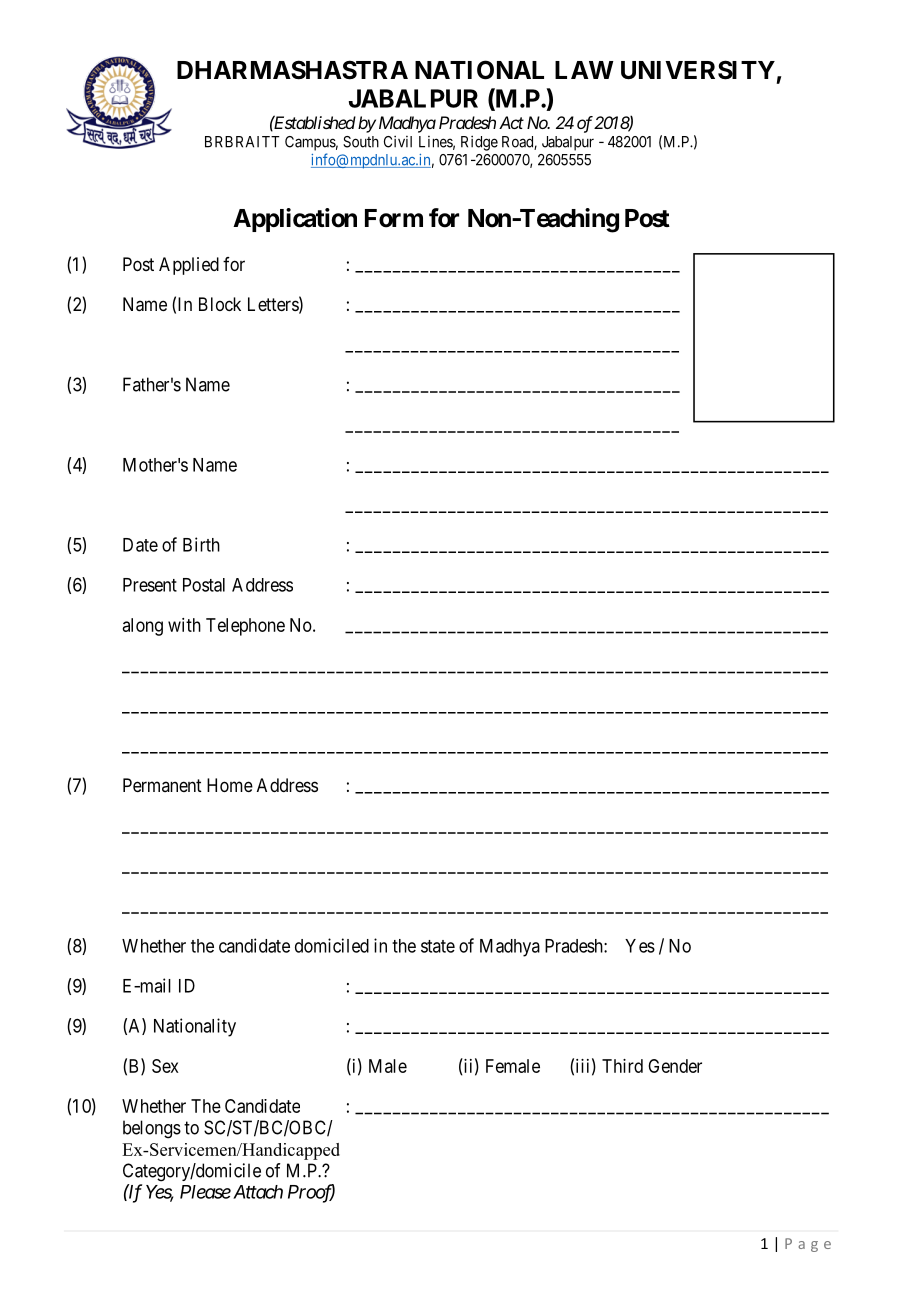 Image resolution: width=924 pixels, height=1308 pixels. Describe the element at coordinates (675, 1066) in the page. I see `Gender` at that location.
